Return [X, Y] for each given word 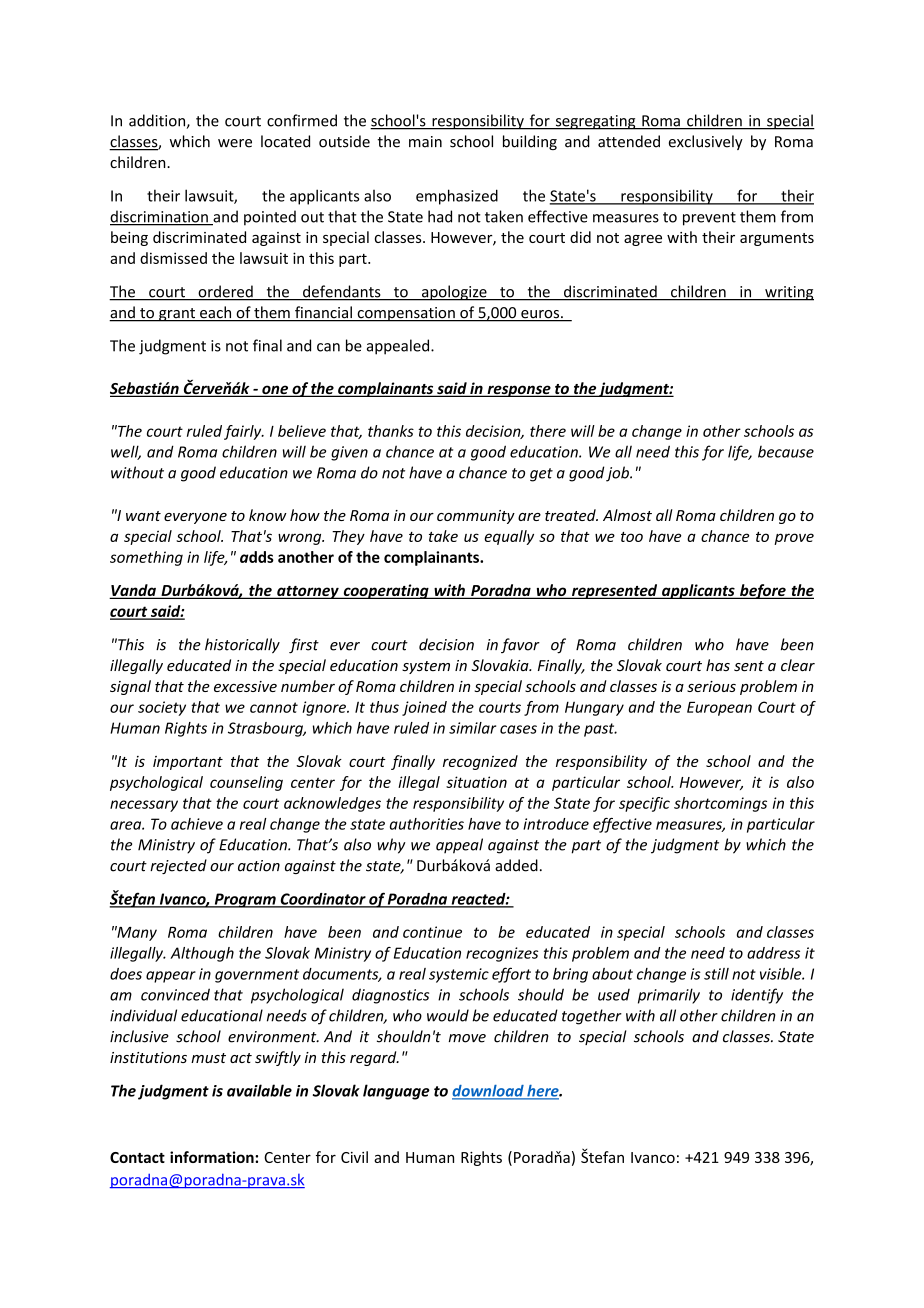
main [425, 142]
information [213, 1157]
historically [242, 646]
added [516, 865]
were [235, 143]
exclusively [706, 142]
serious [711, 686]
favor [520, 645]
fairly [244, 432]
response [519, 391]
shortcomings [720, 804]
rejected [178, 866]
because [786, 452]
